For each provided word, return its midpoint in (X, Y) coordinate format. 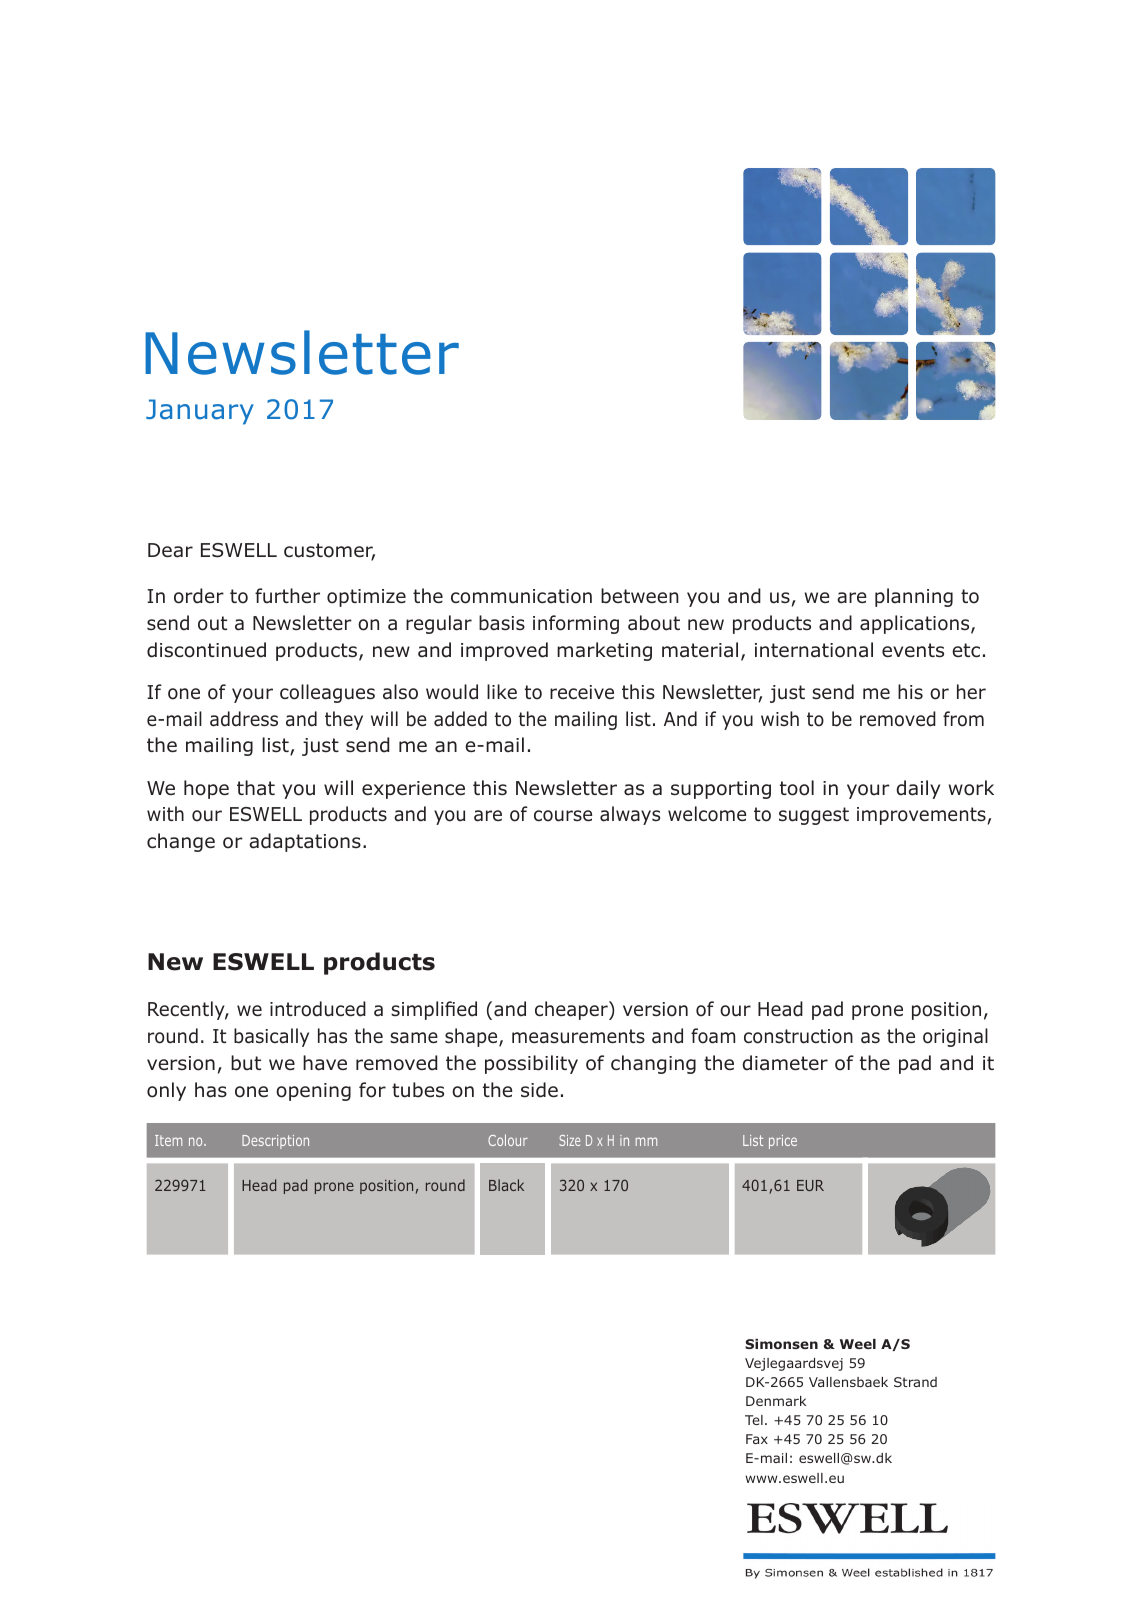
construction (798, 1036)
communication (521, 596)
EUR (810, 1185)
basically (271, 1037)
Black (506, 1185)
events (913, 650)
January (200, 412)
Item (168, 1140)
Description (275, 1142)
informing (576, 624)
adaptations (305, 842)
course (563, 816)
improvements (921, 816)
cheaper (572, 1010)
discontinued (206, 650)
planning (914, 597)
